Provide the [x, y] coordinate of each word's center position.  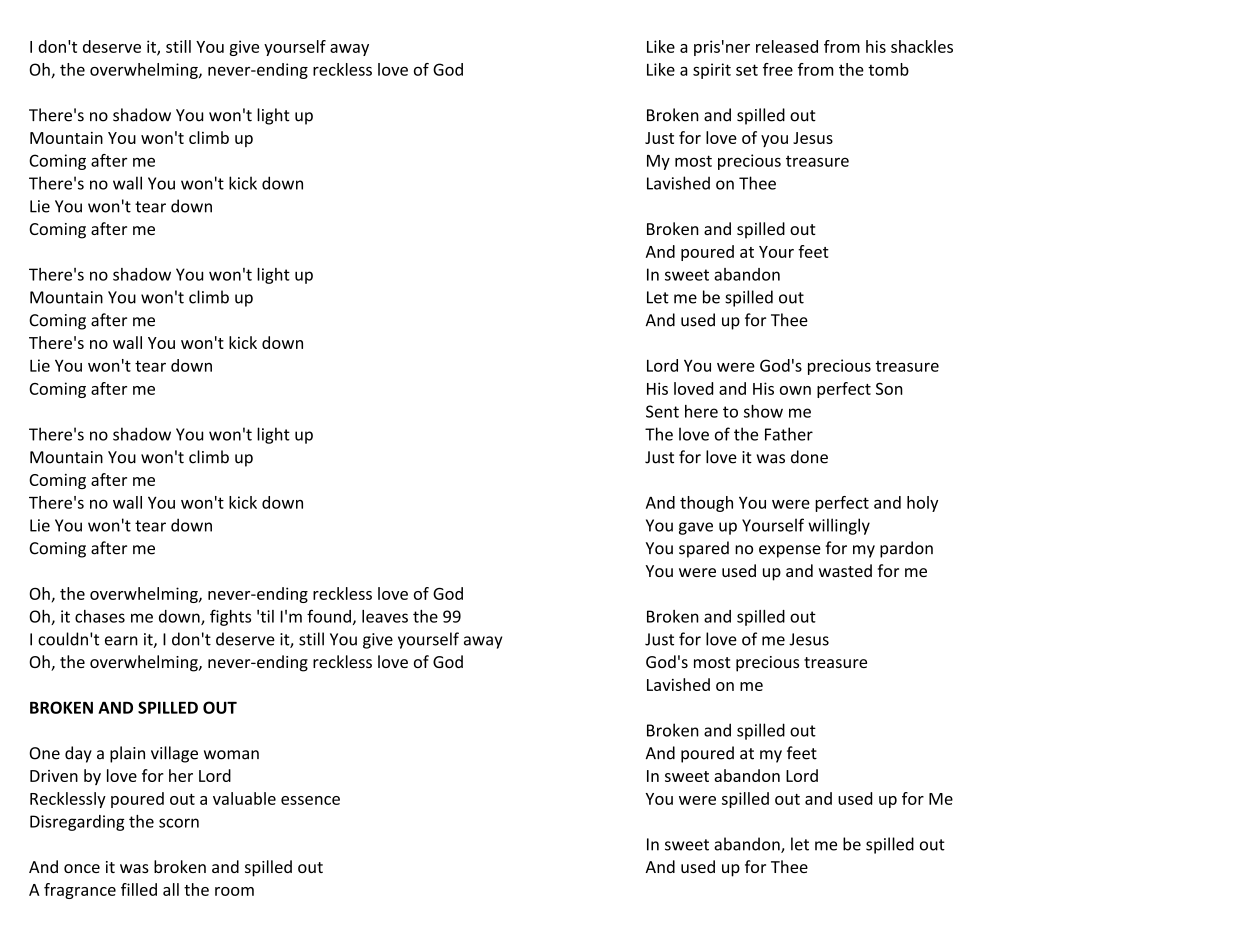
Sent [662, 411]
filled [139, 889]
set [747, 70]
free [778, 69]
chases [100, 616]
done [809, 457]
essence [310, 800]
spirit [712, 71]
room [234, 891]
